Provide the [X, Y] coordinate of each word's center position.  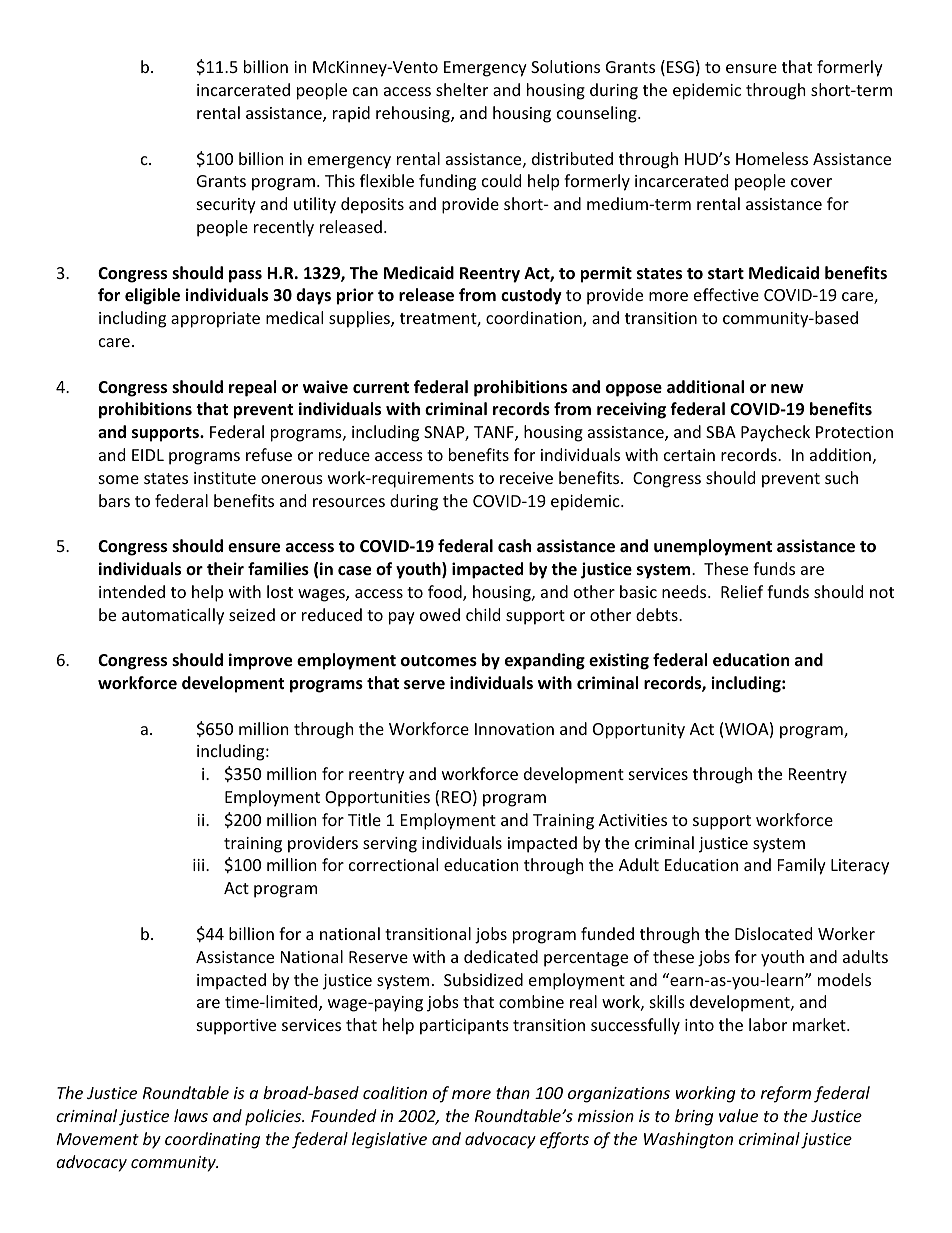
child [483, 614]
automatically [173, 616]
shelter [462, 89]
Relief [742, 591]
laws [191, 1115]
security [226, 206]
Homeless [772, 158]
